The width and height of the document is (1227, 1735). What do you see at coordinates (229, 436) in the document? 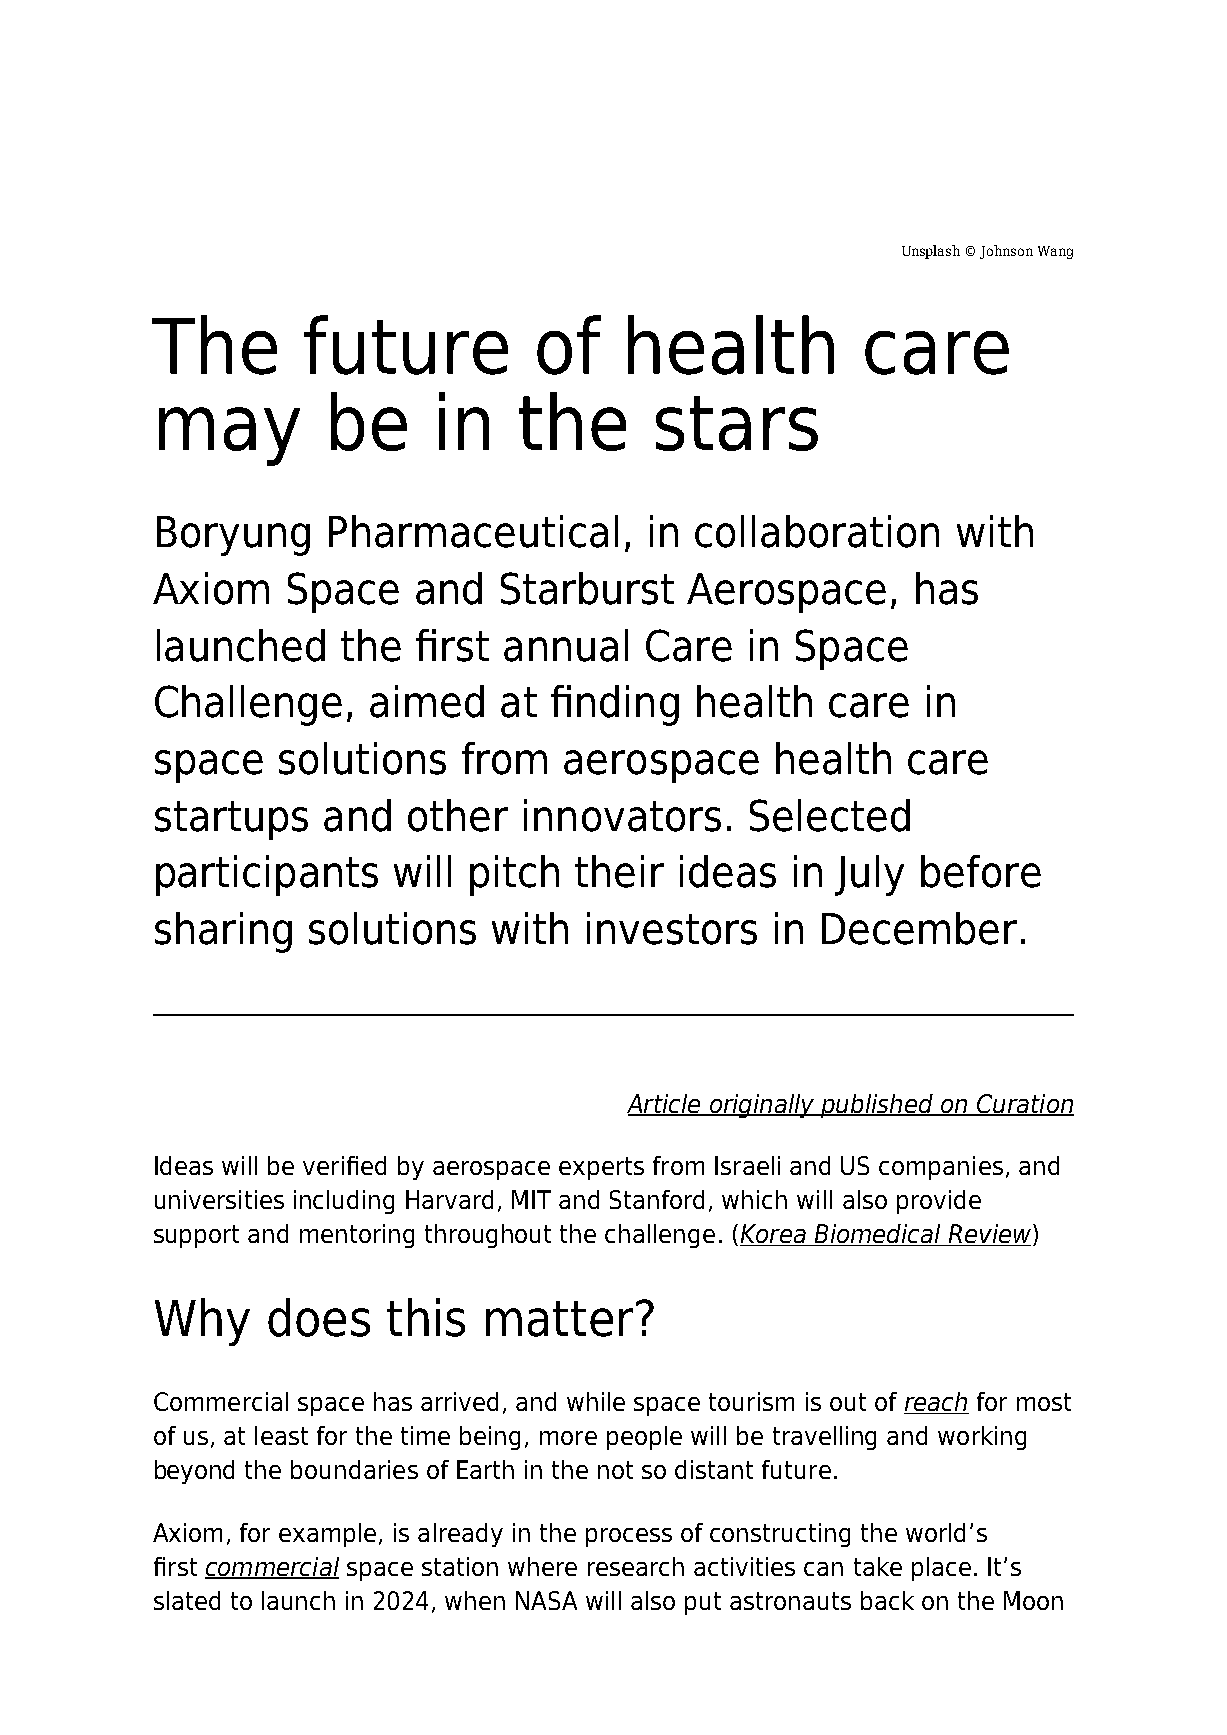
I see `may` at bounding box center [229, 436].
